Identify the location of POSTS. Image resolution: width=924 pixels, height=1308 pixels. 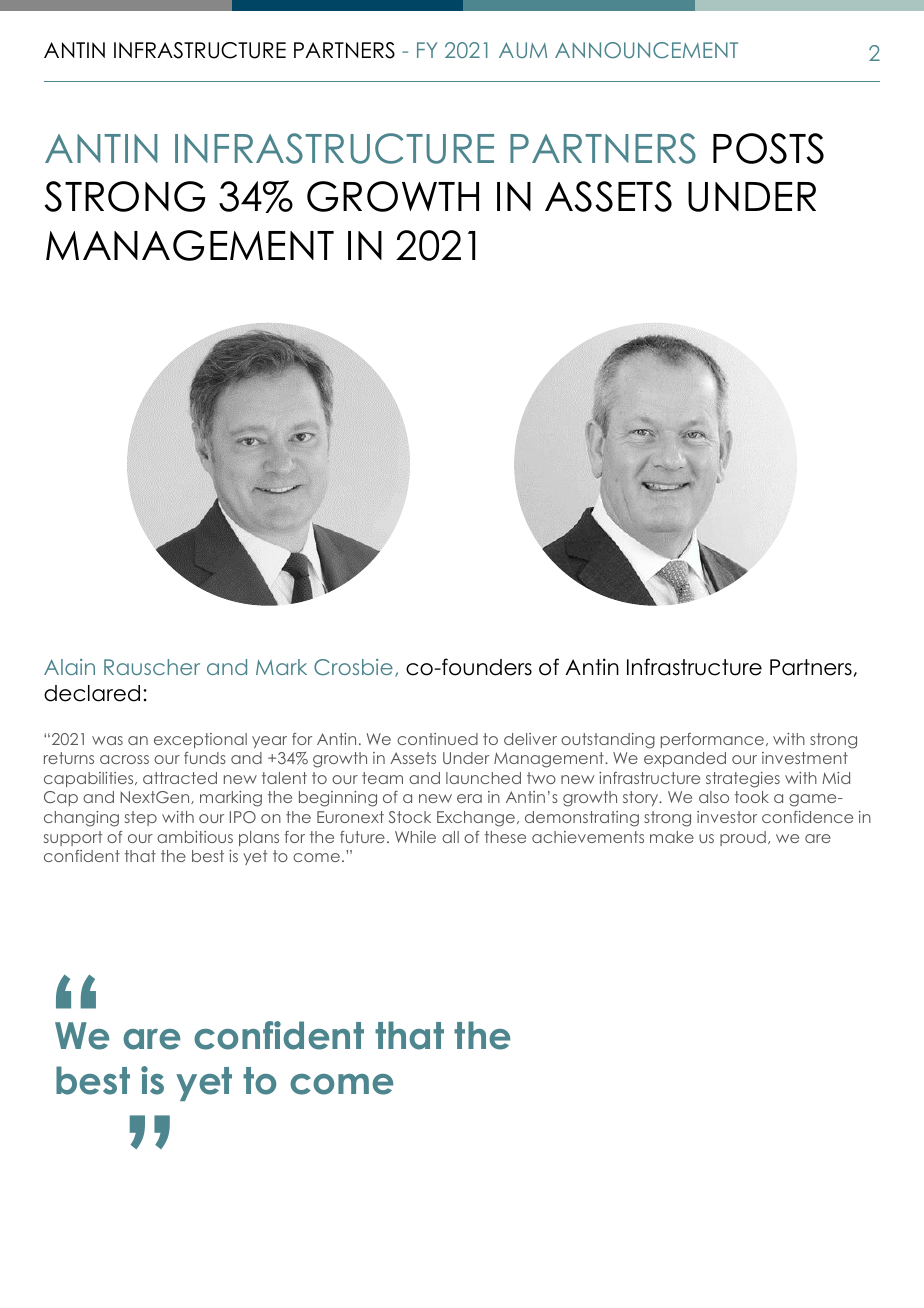
(768, 148).
